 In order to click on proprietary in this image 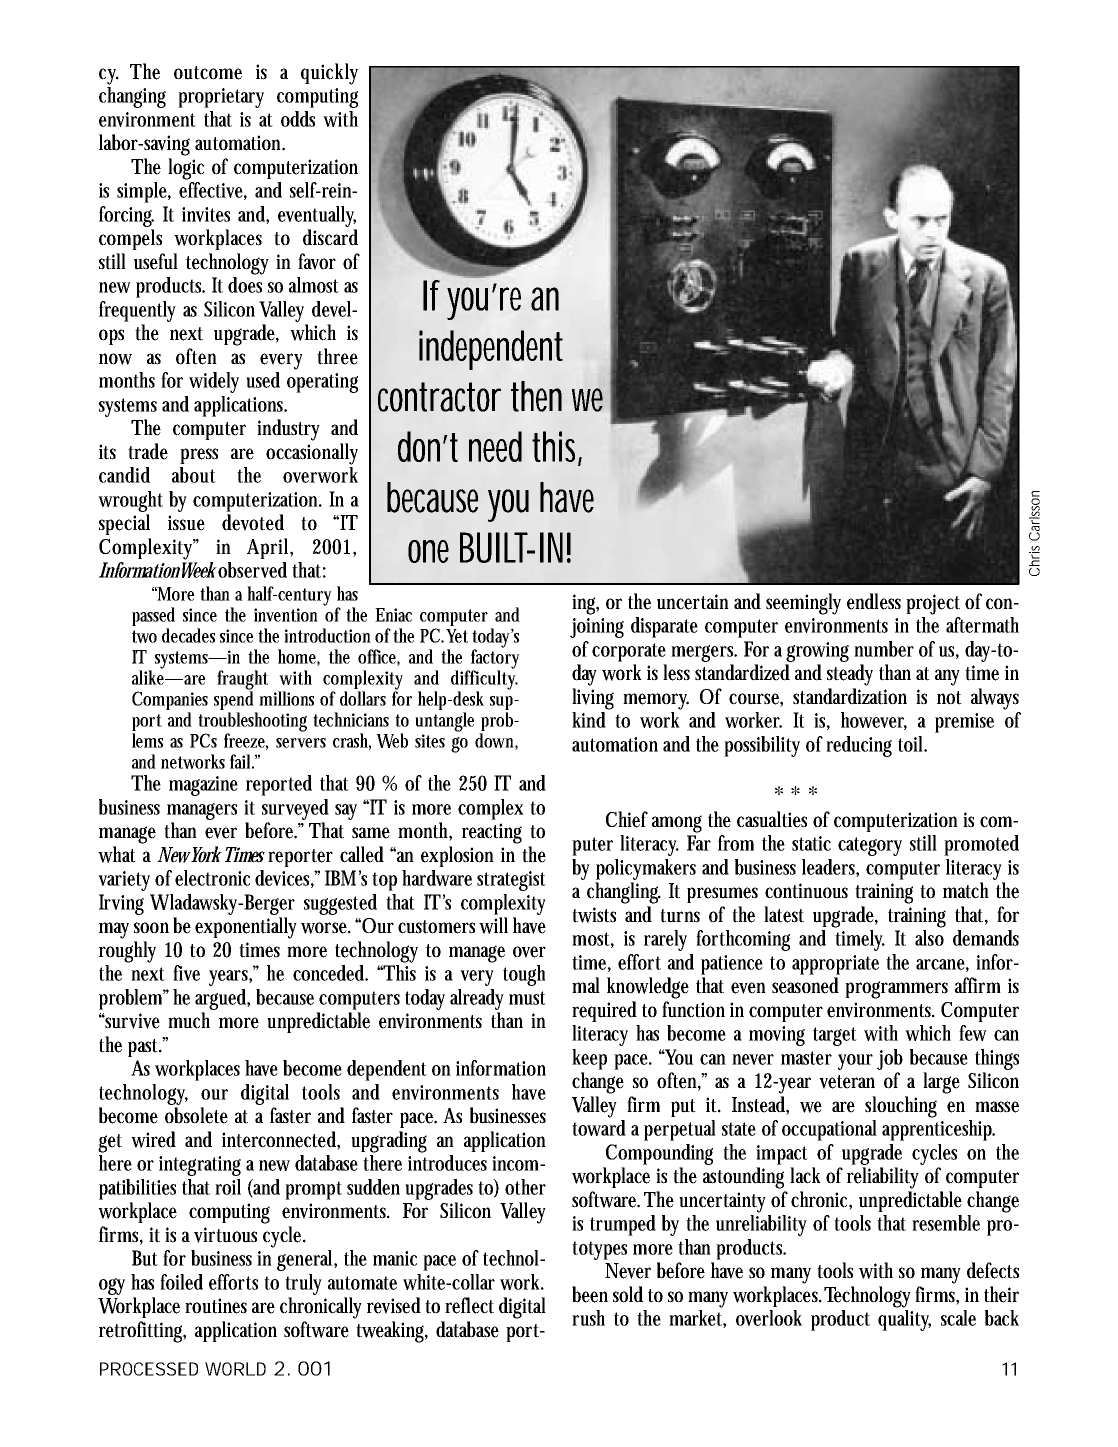, I will do `click(221, 98)`.
